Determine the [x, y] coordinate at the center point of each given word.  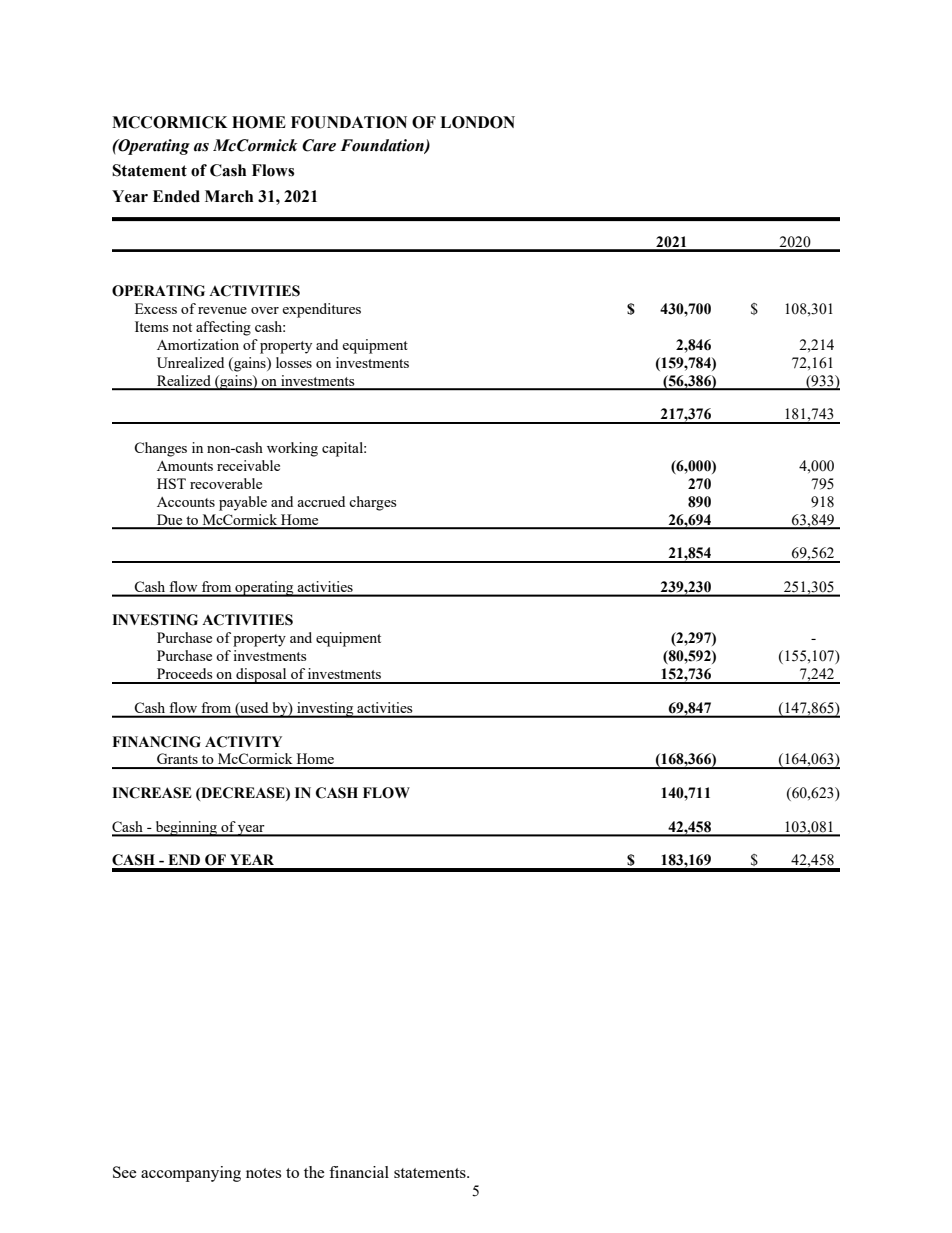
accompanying [191, 1174]
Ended [176, 196]
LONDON [477, 122]
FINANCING [156, 742]
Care [319, 145]
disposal [261, 676]
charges [372, 503]
